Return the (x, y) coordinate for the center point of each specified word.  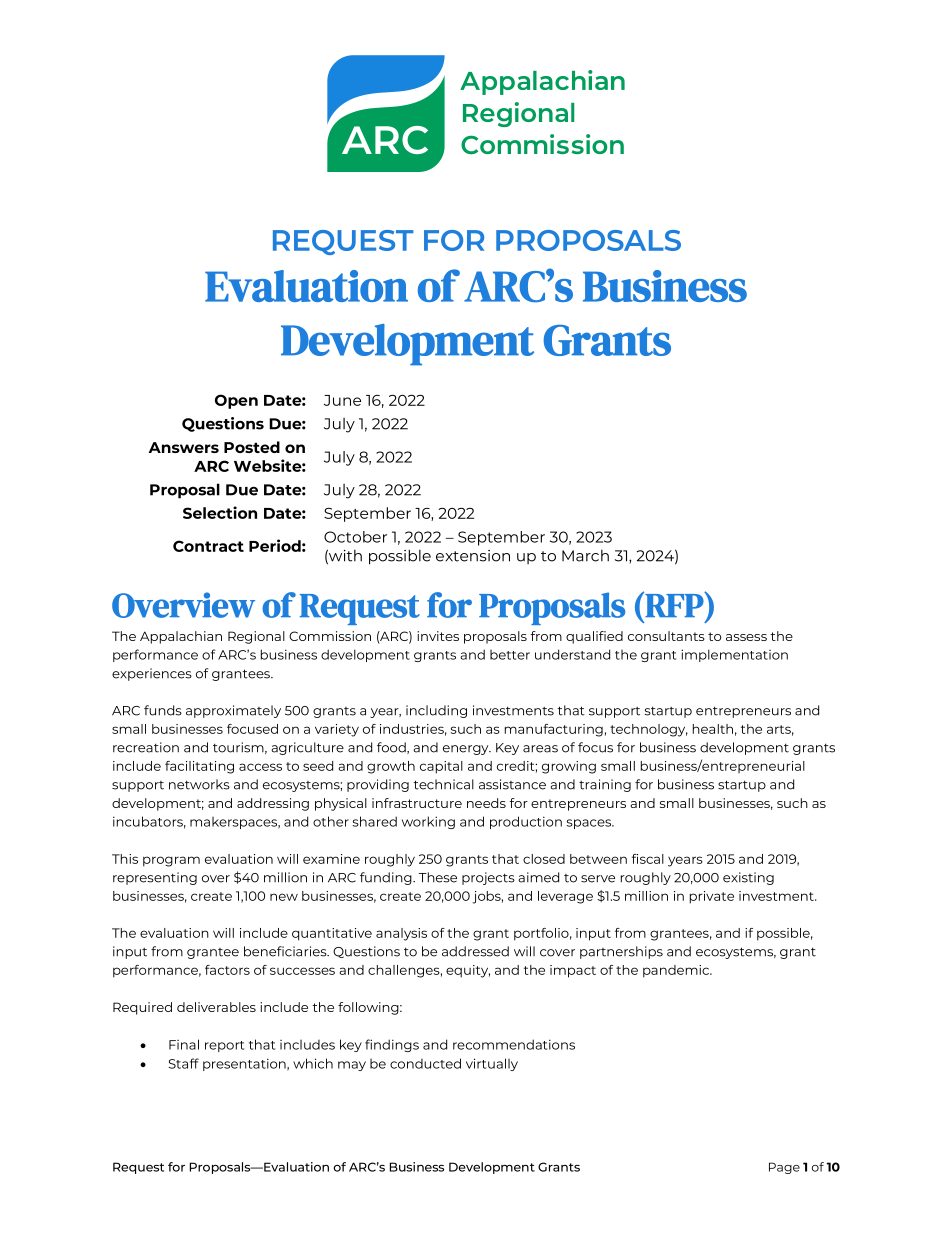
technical (443, 784)
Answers (184, 447)
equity (468, 971)
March (585, 556)
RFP (674, 604)
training (605, 785)
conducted (425, 1063)
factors (227, 970)
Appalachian (181, 637)
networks (199, 784)
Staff (184, 1063)
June (342, 400)
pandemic (677, 971)
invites (438, 636)
